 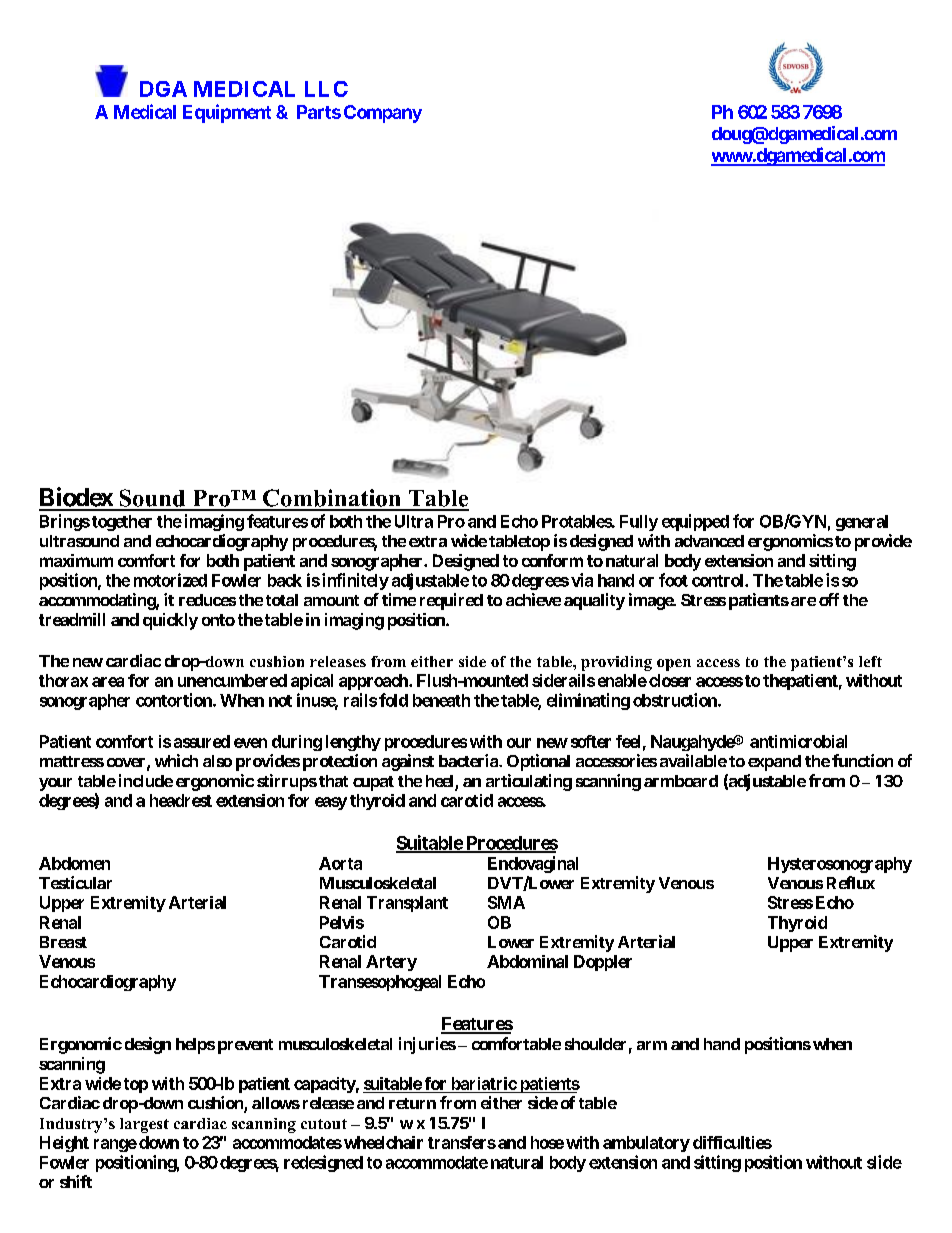 I want to click on expand, so click(x=774, y=763).
